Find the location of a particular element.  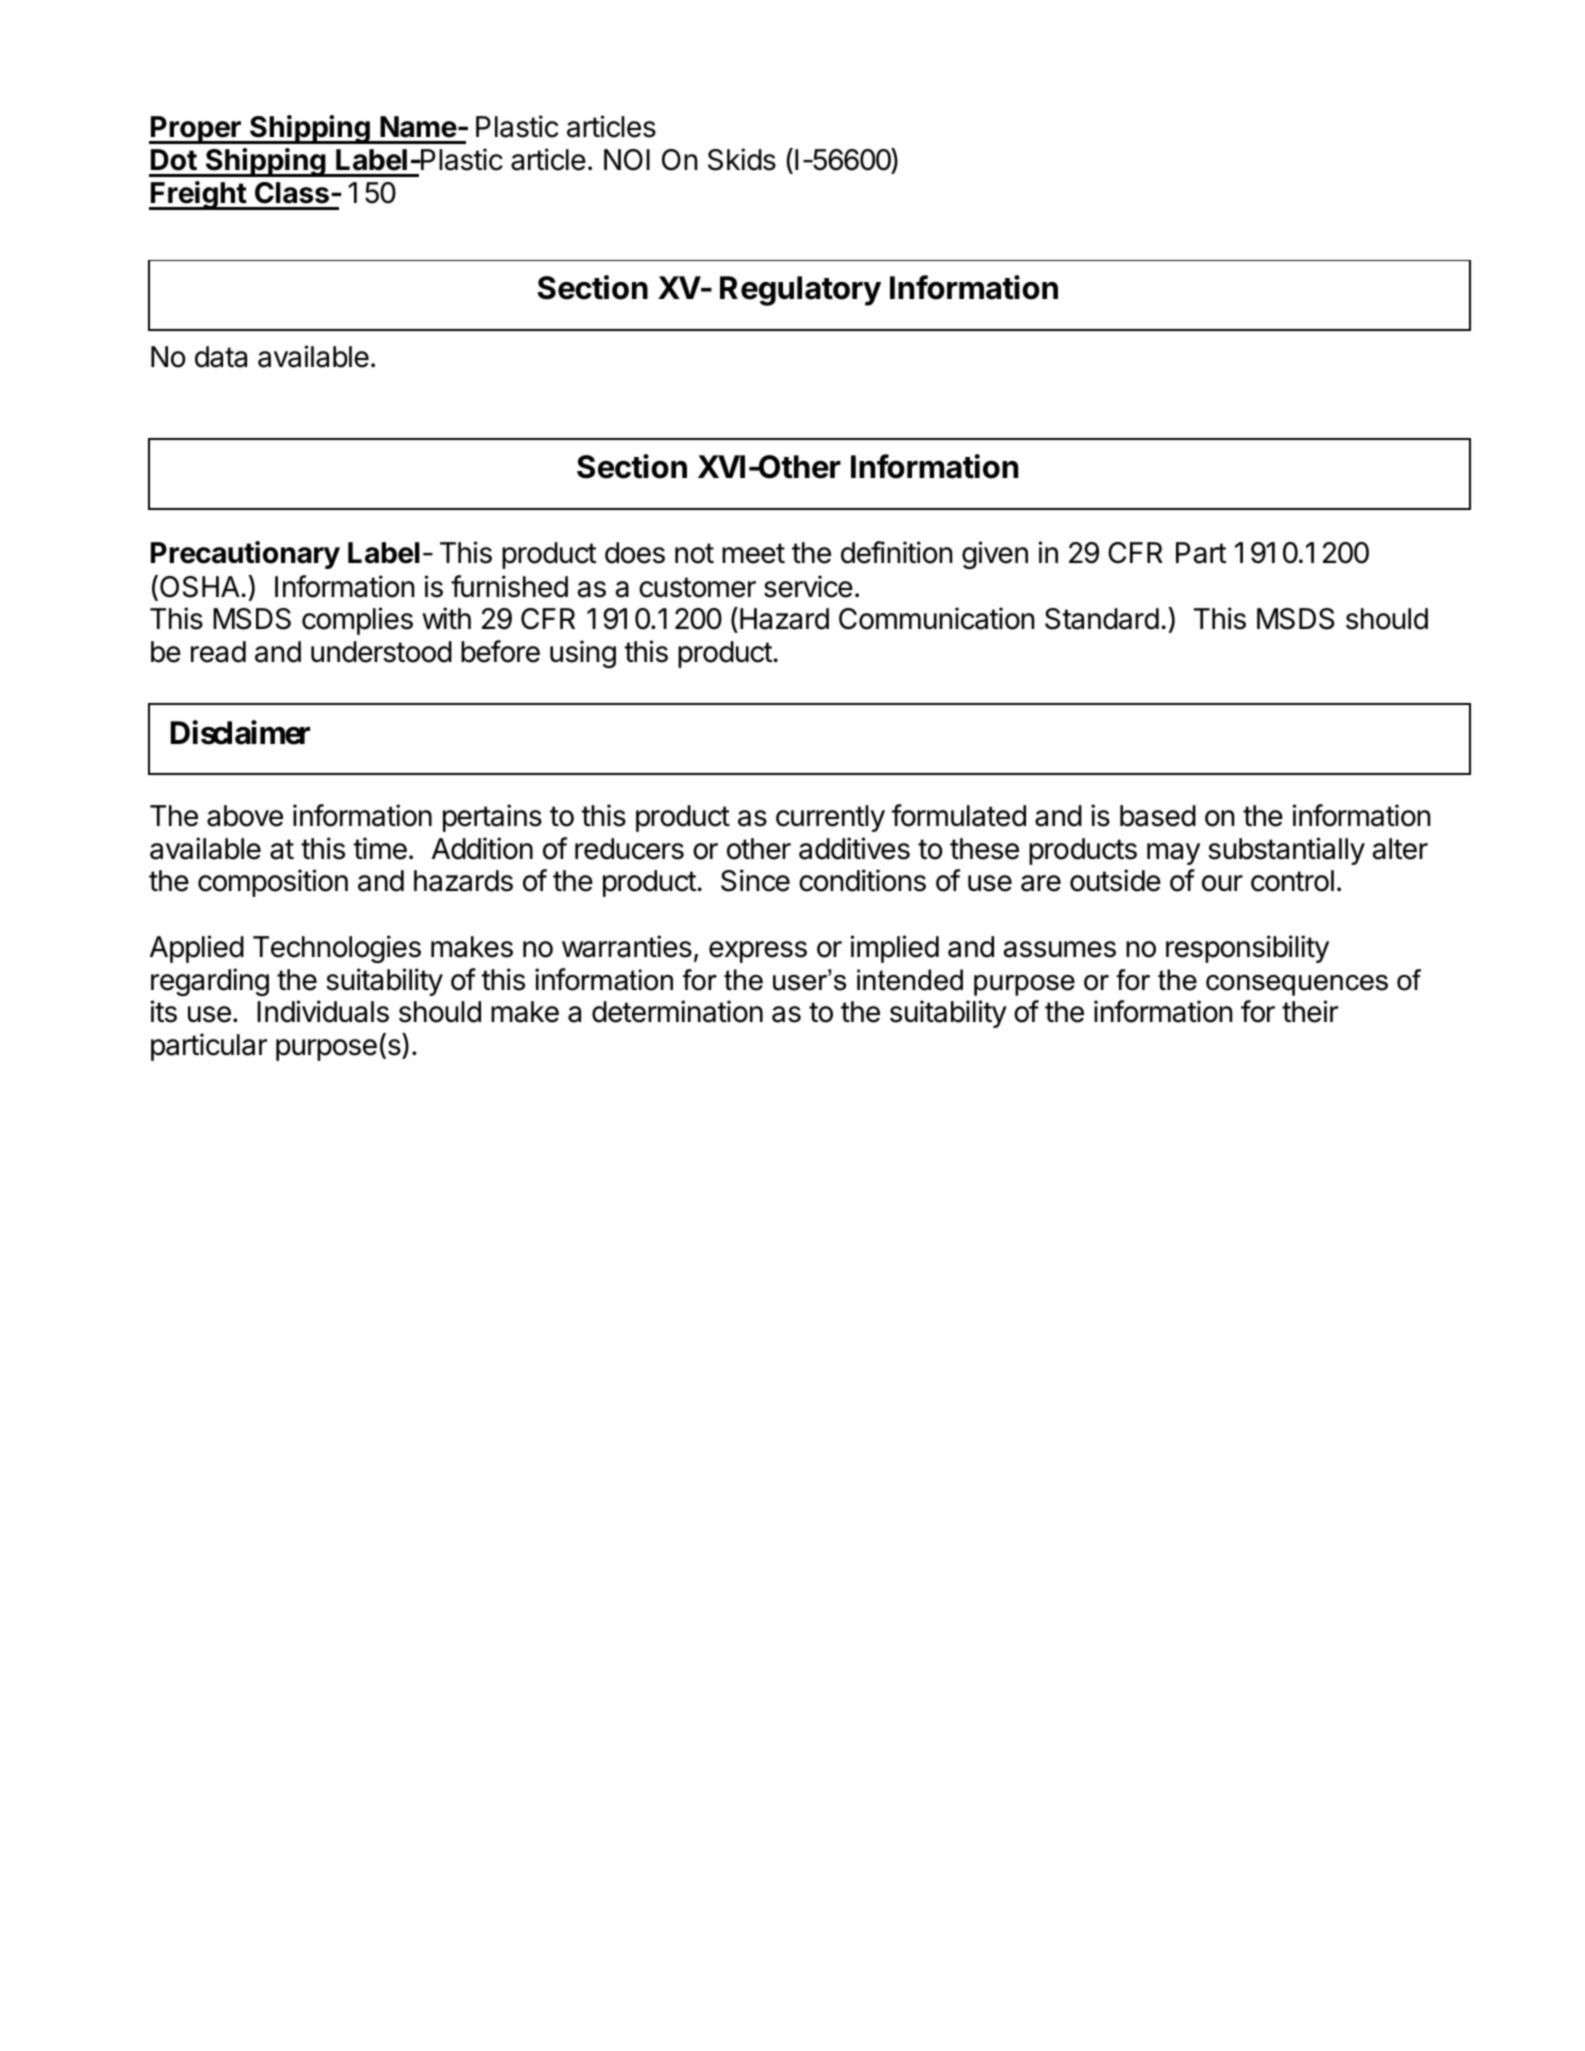

based is located at coordinates (1158, 816).
